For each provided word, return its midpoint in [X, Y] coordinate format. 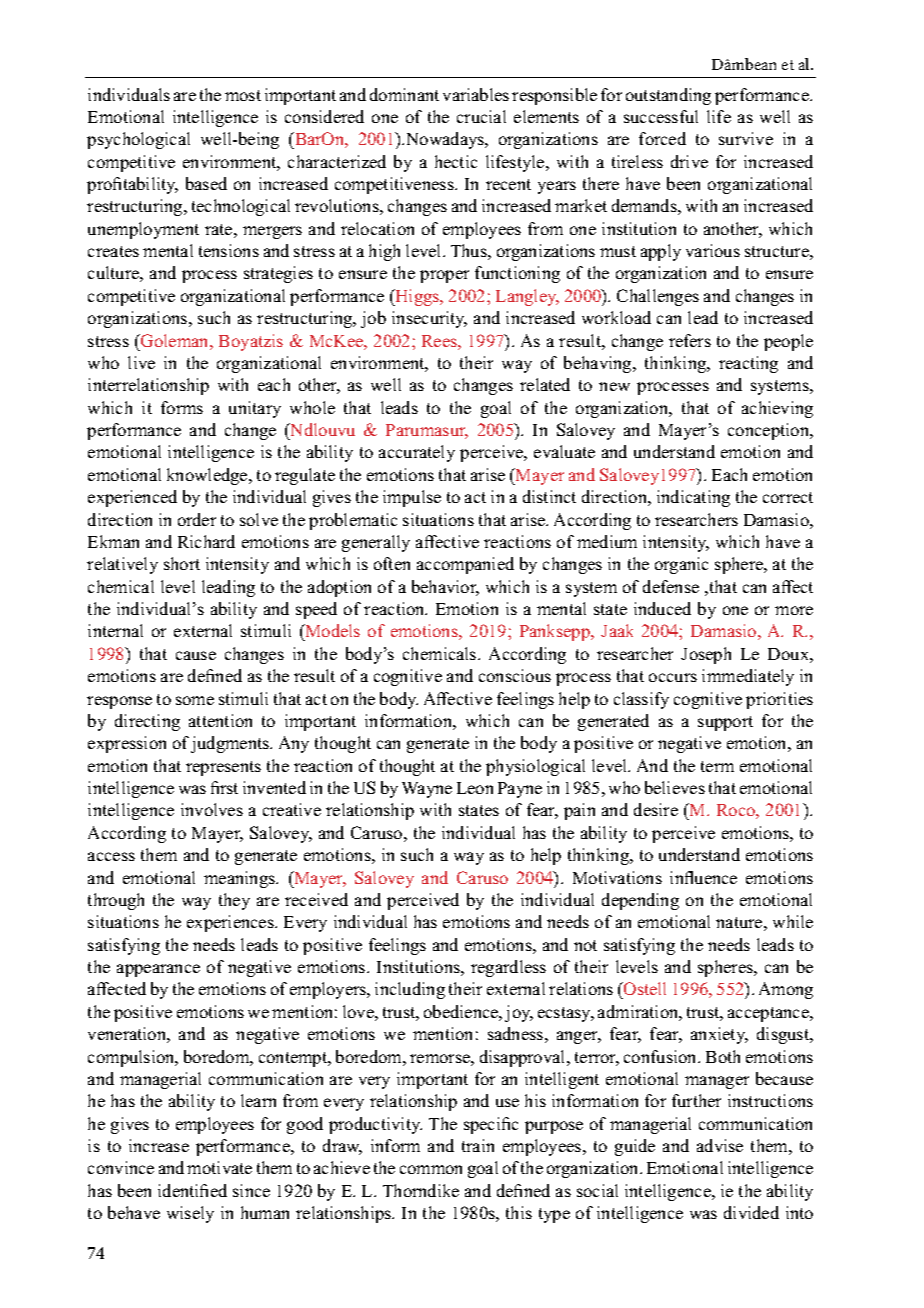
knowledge [208, 476]
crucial [481, 116]
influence [703, 877]
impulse [412, 498]
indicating [693, 498]
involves [212, 809]
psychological [138, 140]
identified [192, 1190]
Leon [475, 788]
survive [746, 138]
